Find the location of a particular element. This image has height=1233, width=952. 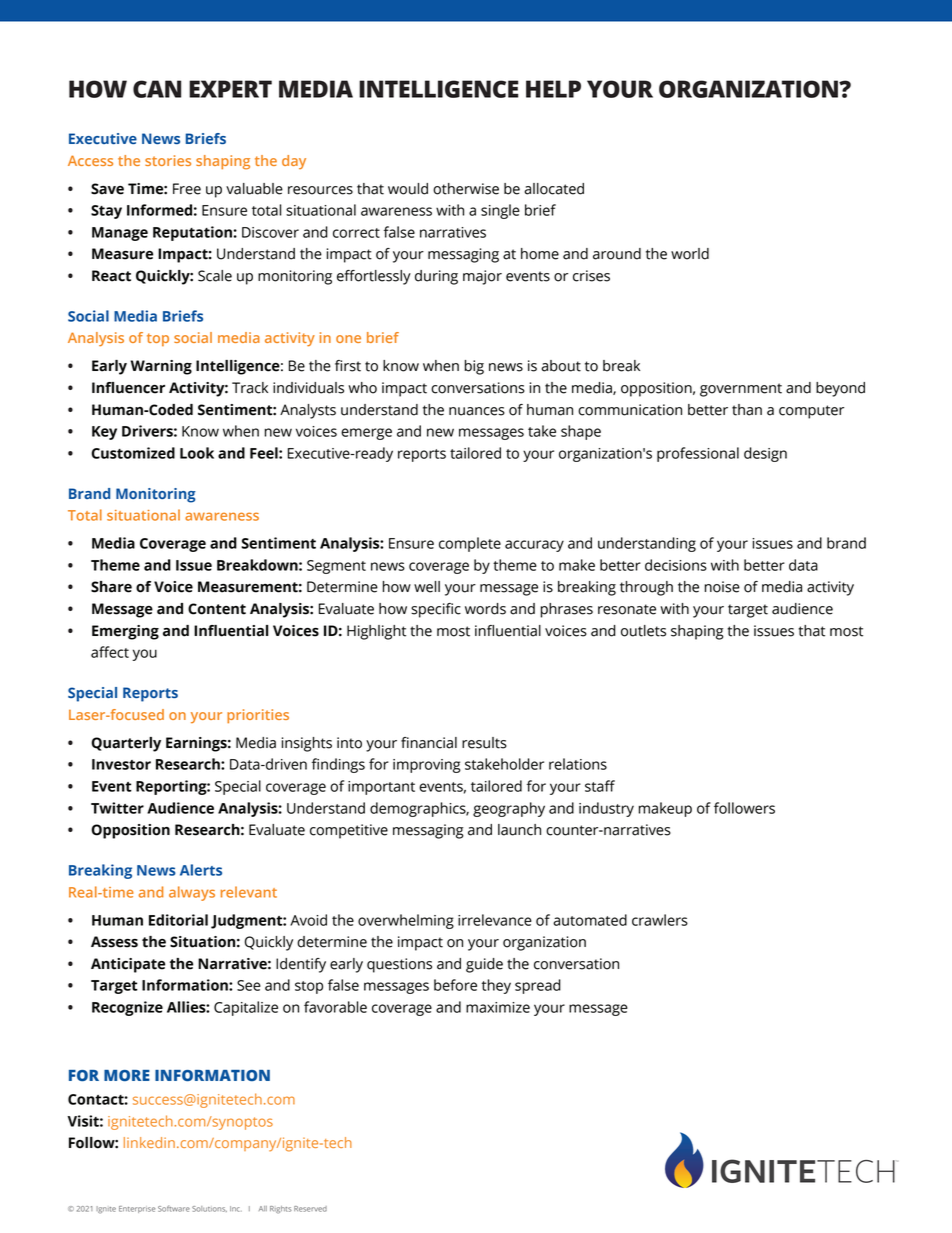

otherwise is located at coordinates (466, 189).
